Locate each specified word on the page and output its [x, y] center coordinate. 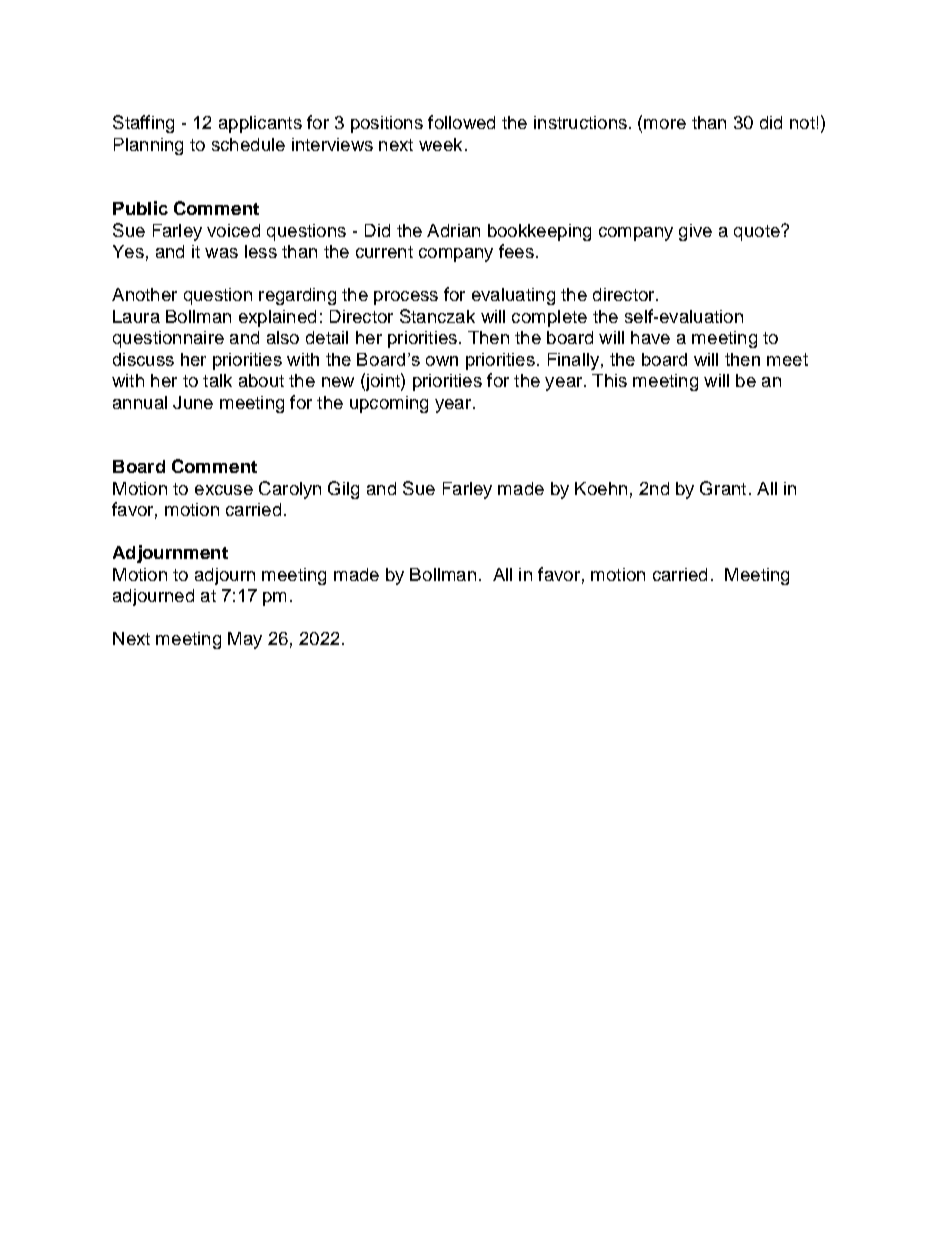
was [221, 253]
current [384, 252]
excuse [224, 490]
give [695, 232]
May [245, 640]
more [665, 124]
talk [217, 380]
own [442, 361]
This [609, 380]
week [440, 144]
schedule [248, 144]
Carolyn [290, 490]
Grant [723, 488]
